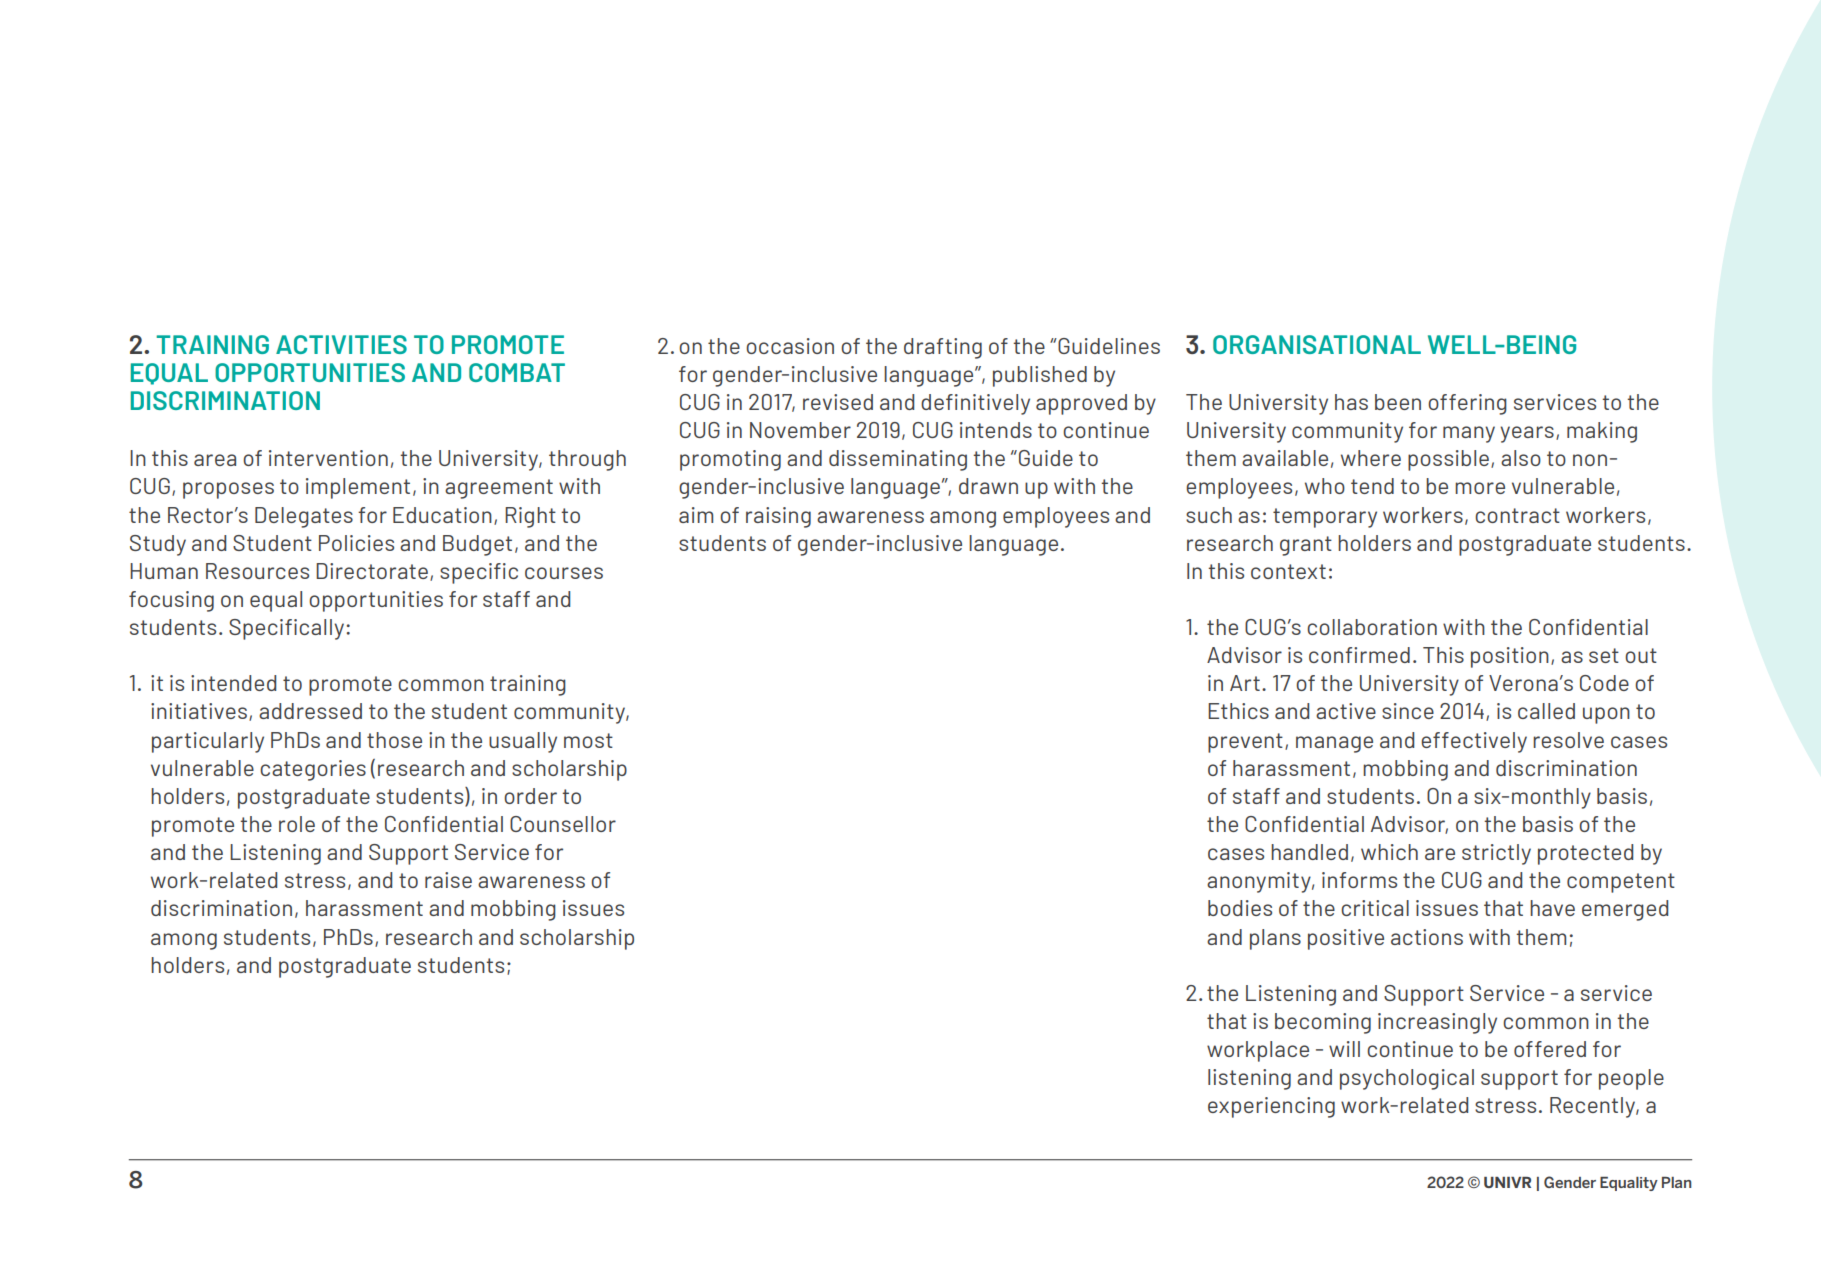  I want to click on offering, so click(1467, 404).
